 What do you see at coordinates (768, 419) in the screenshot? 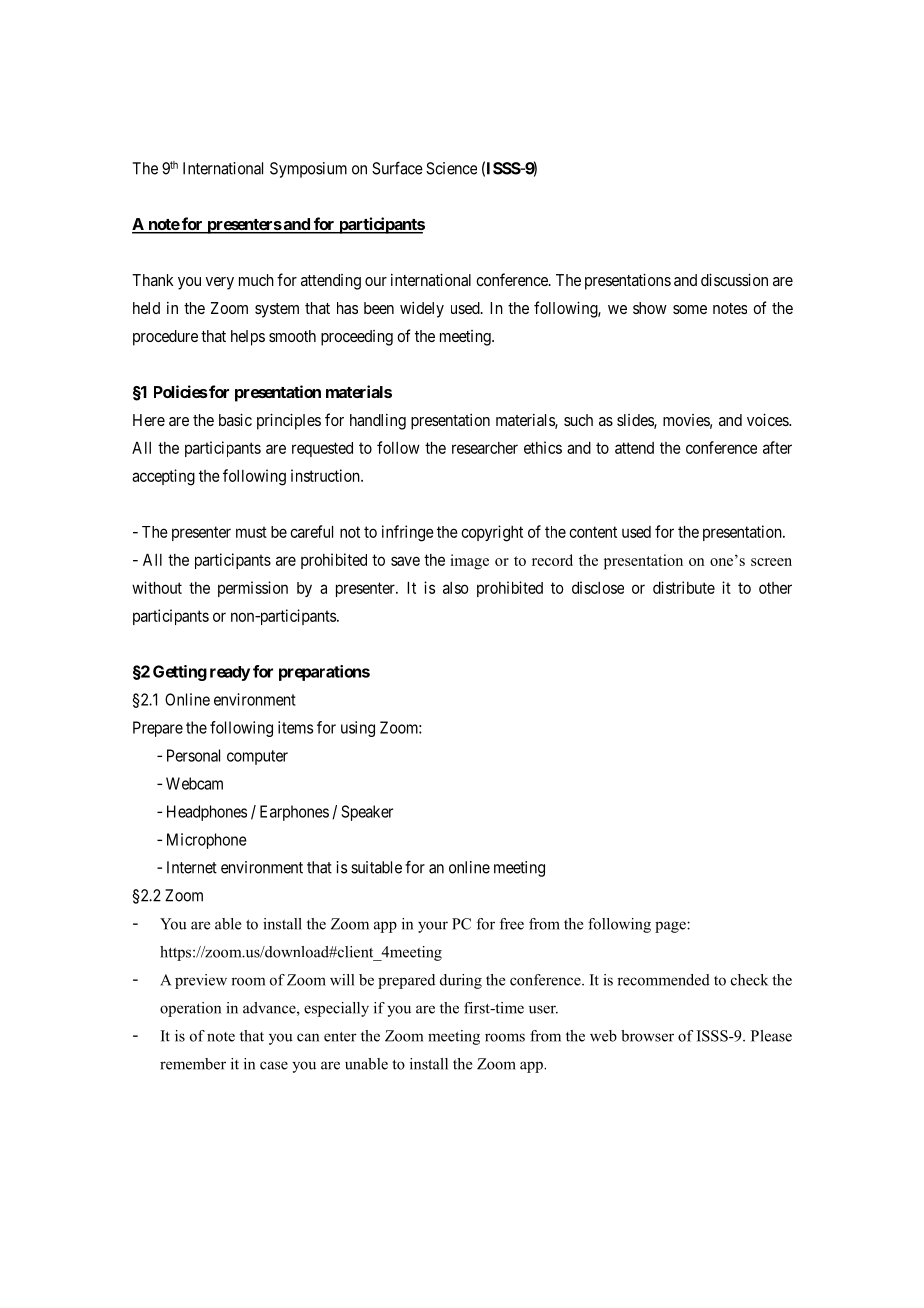
I see `voices` at bounding box center [768, 419].
